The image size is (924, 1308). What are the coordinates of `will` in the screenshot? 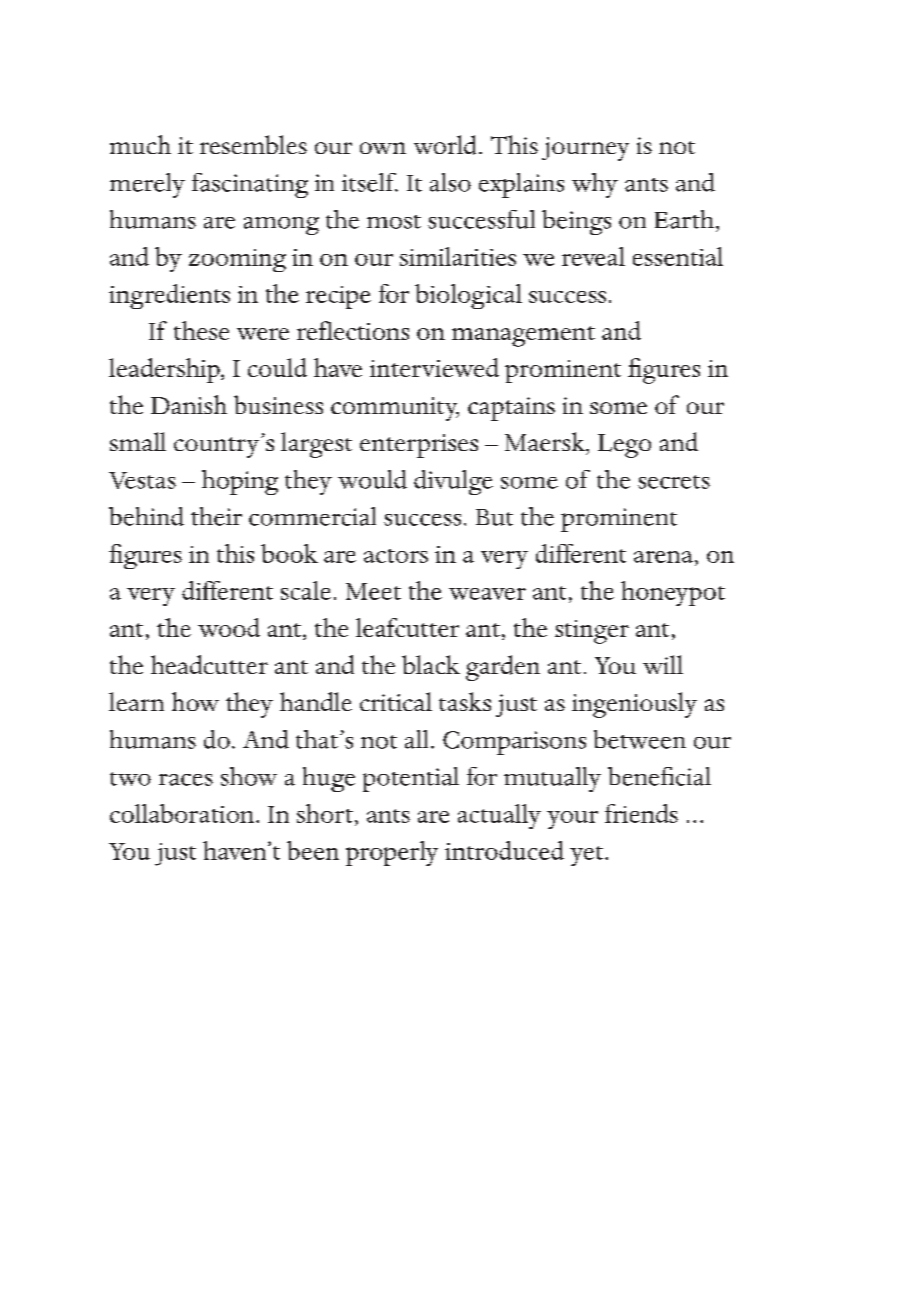 It's located at (663, 664).
